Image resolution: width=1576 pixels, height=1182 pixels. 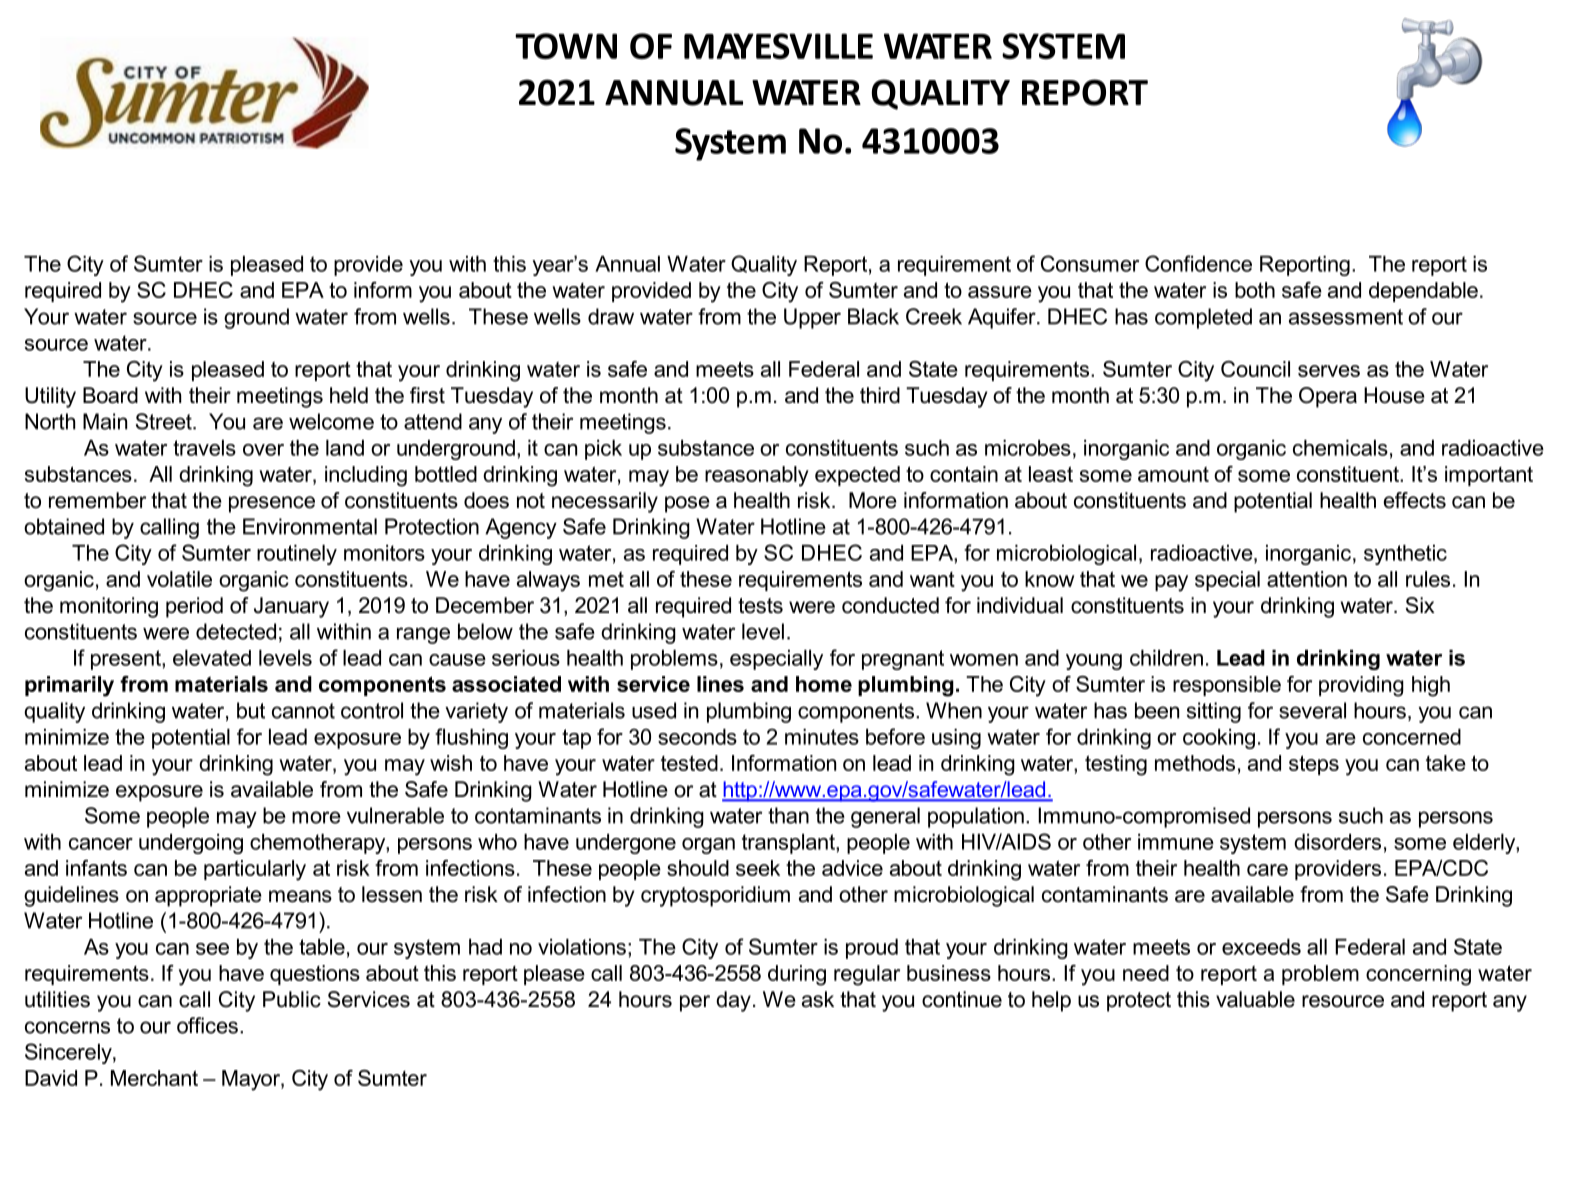 What do you see at coordinates (760, 606) in the page?
I see `tests` at bounding box center [760, 606].
